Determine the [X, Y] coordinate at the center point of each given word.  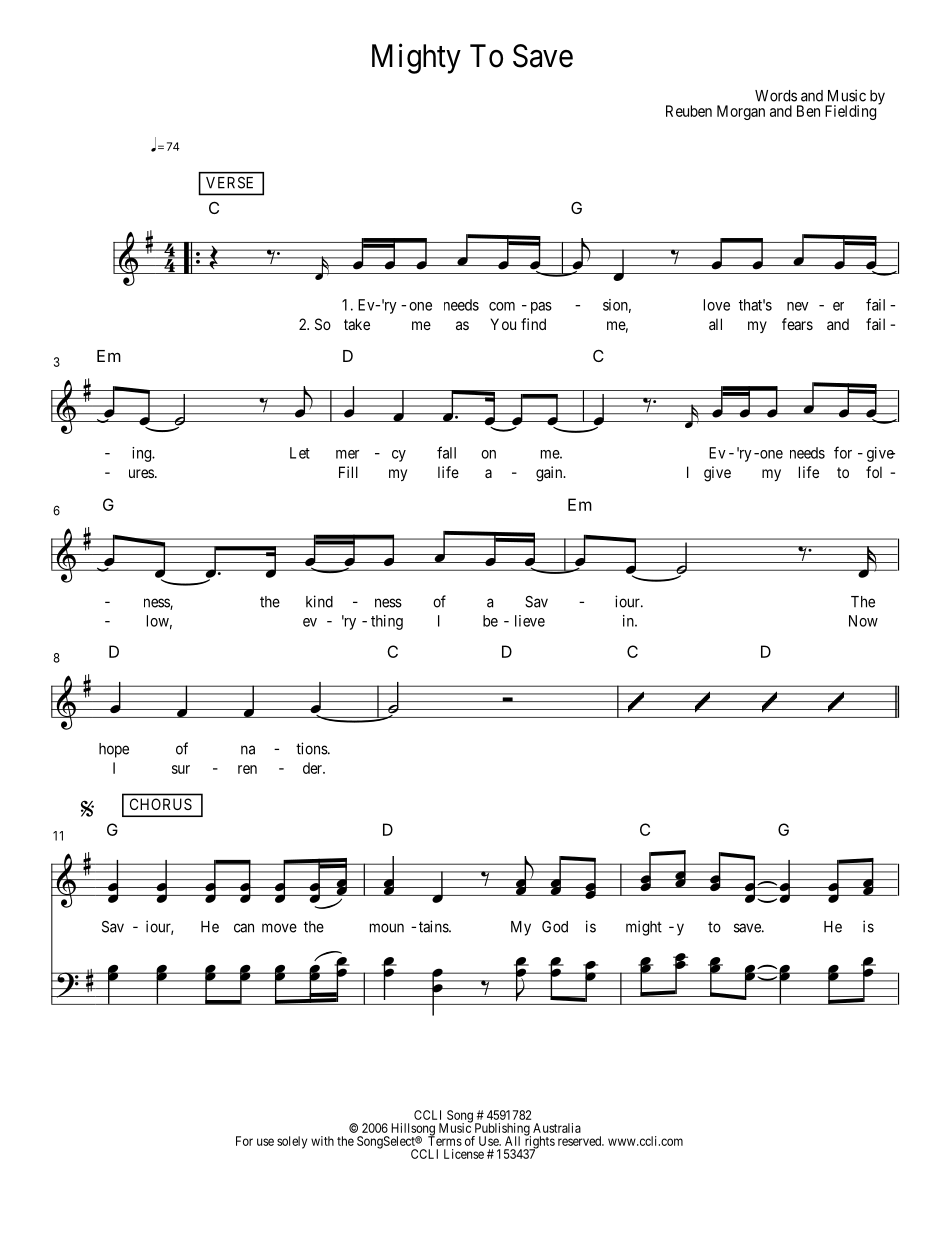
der [314, 768]
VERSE [229, 183]
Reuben [689, 111]
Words [776, 96]
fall [446, 452]
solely [292, 1142]
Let [300, 453]
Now [863, 621]
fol [874, 472]
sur [181, 769]
